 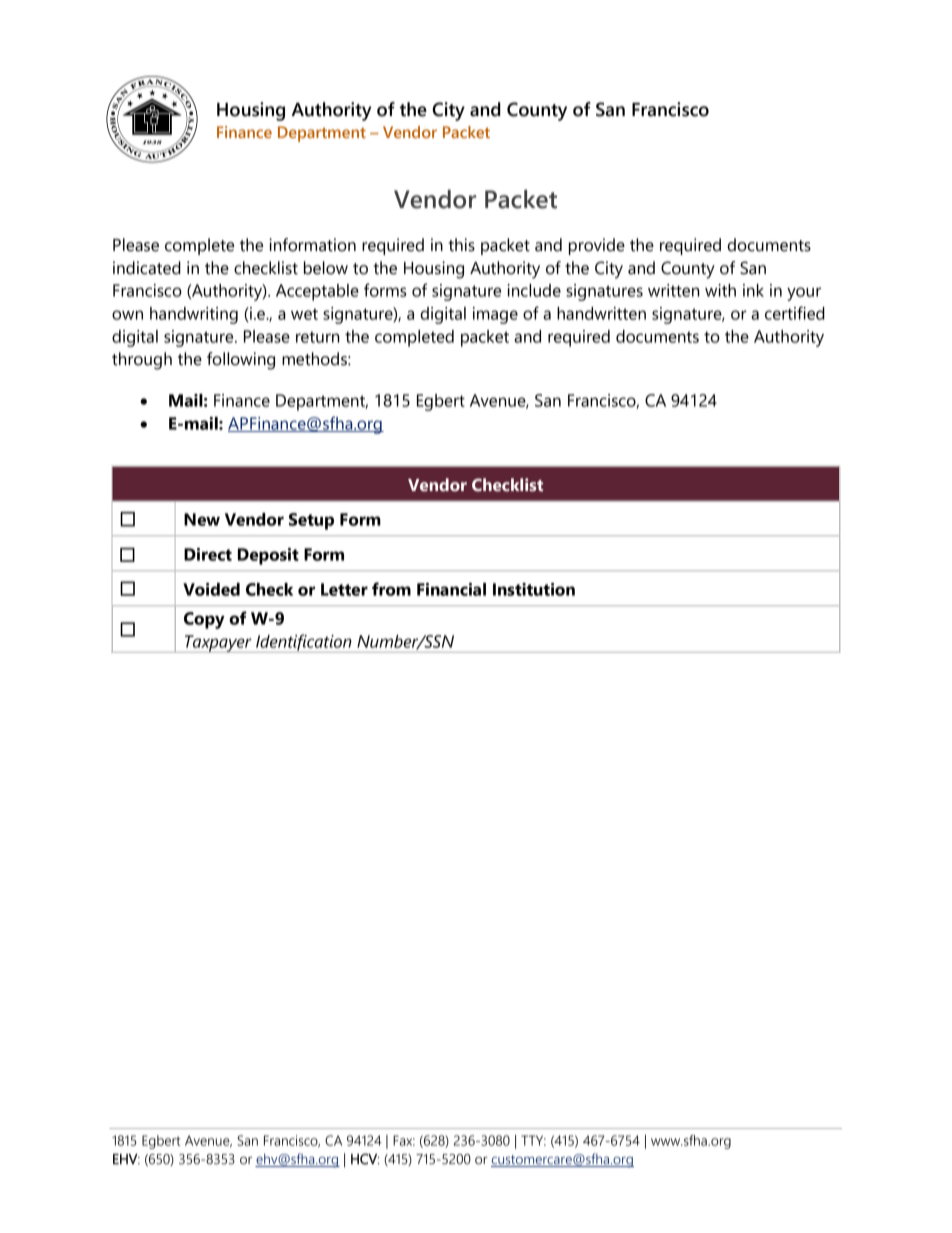 I want to click on Institution, so click(x=534, y=589).
